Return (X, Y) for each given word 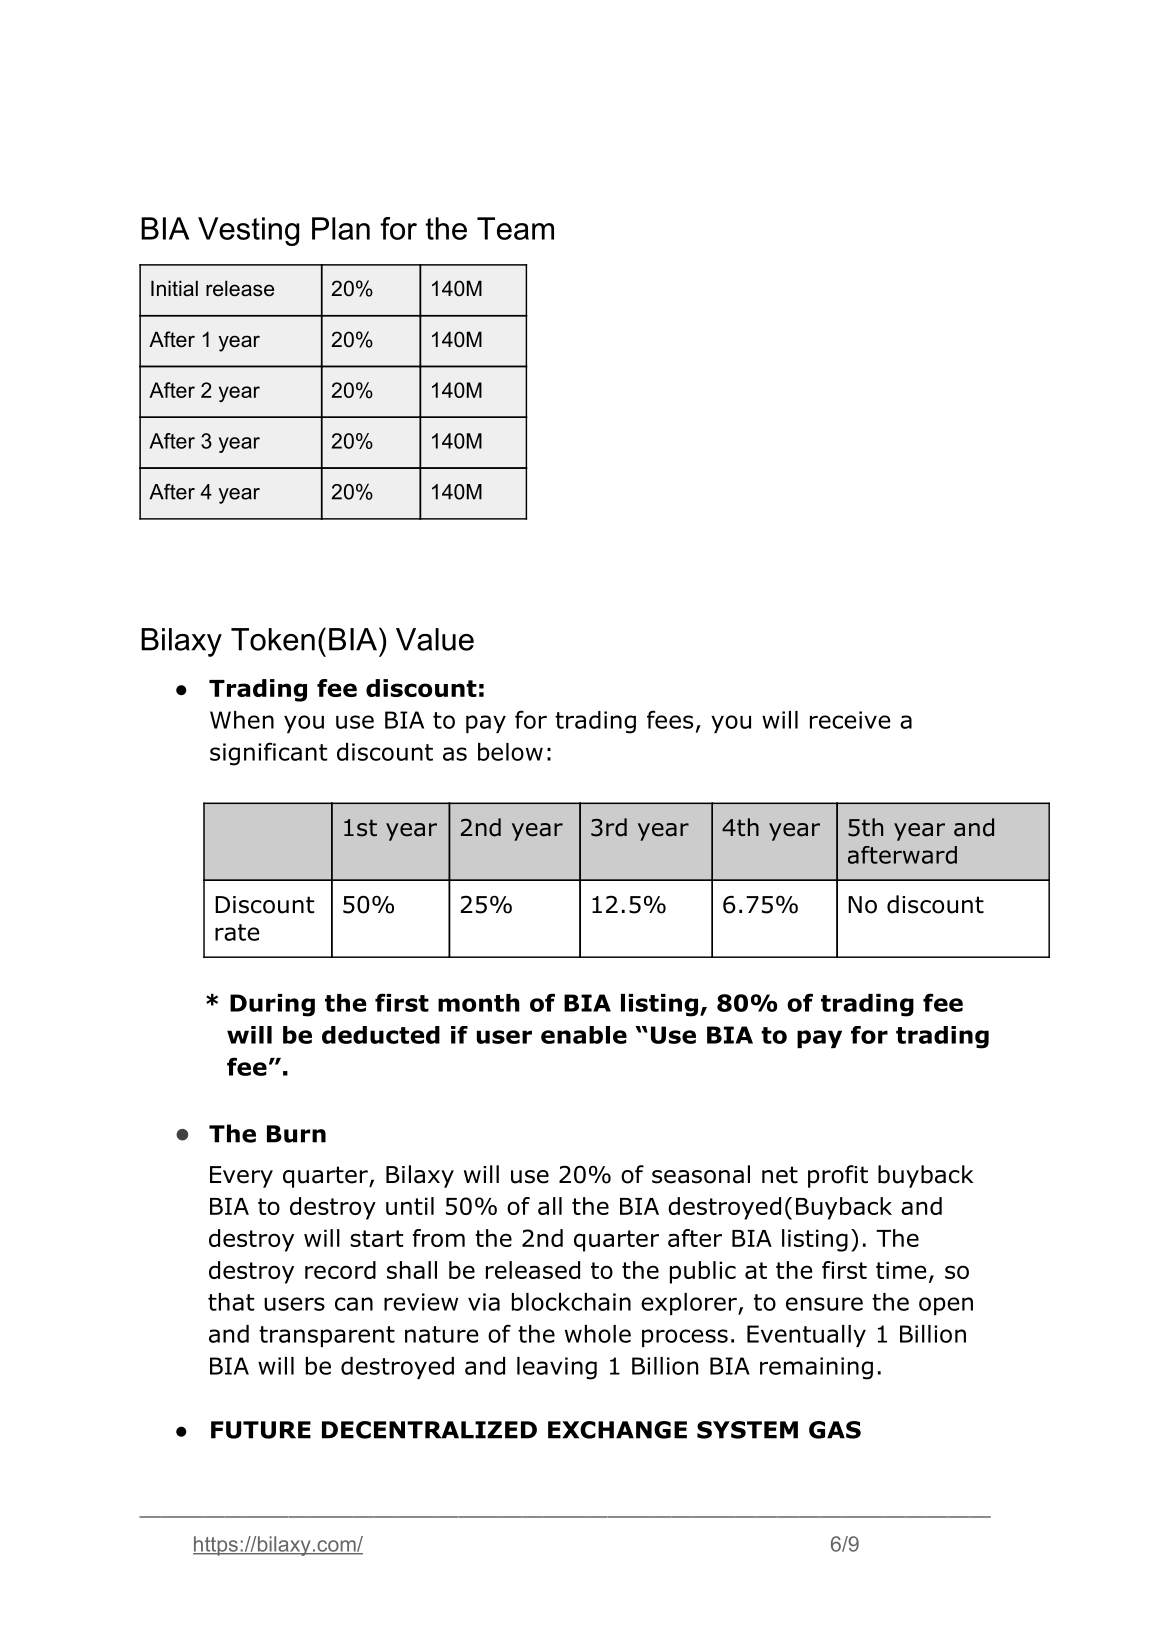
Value (435, 639)
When (242, 720)
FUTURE (261, 1430)
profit (838, 1176)
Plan (341, 228)
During (272, 1005)
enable (584, 1035)
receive (850, 720)
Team (515, 228)
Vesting (248, 231)
